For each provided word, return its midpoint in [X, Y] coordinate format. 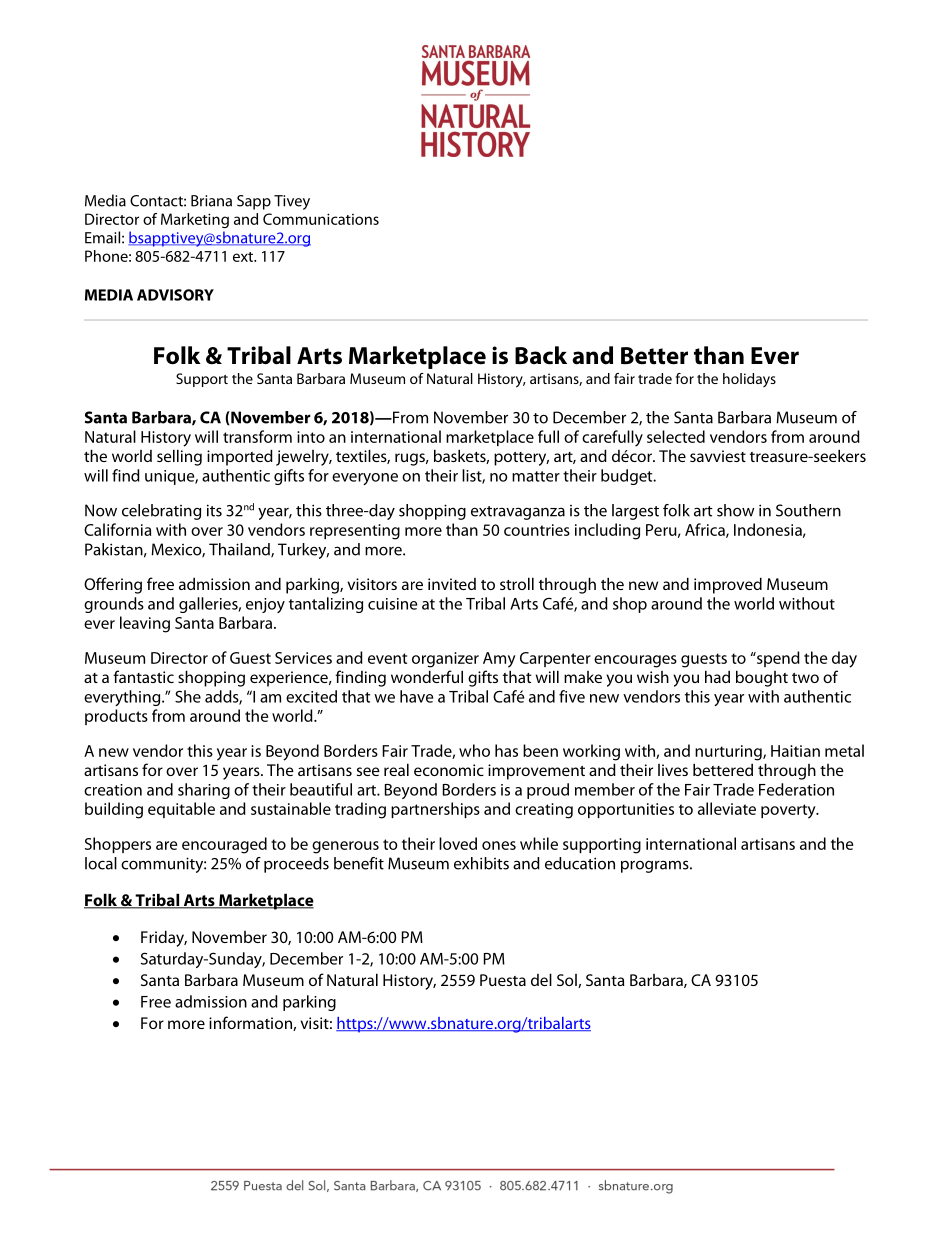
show [735, 510]
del [541, 979]
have [416, 696]
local [101, 863]
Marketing [195, 220]
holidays [749, 380]
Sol [568, 981]
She [188, 696]
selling [179, 457]
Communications [321, 219]
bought [762, 678]
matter [536, 476]
